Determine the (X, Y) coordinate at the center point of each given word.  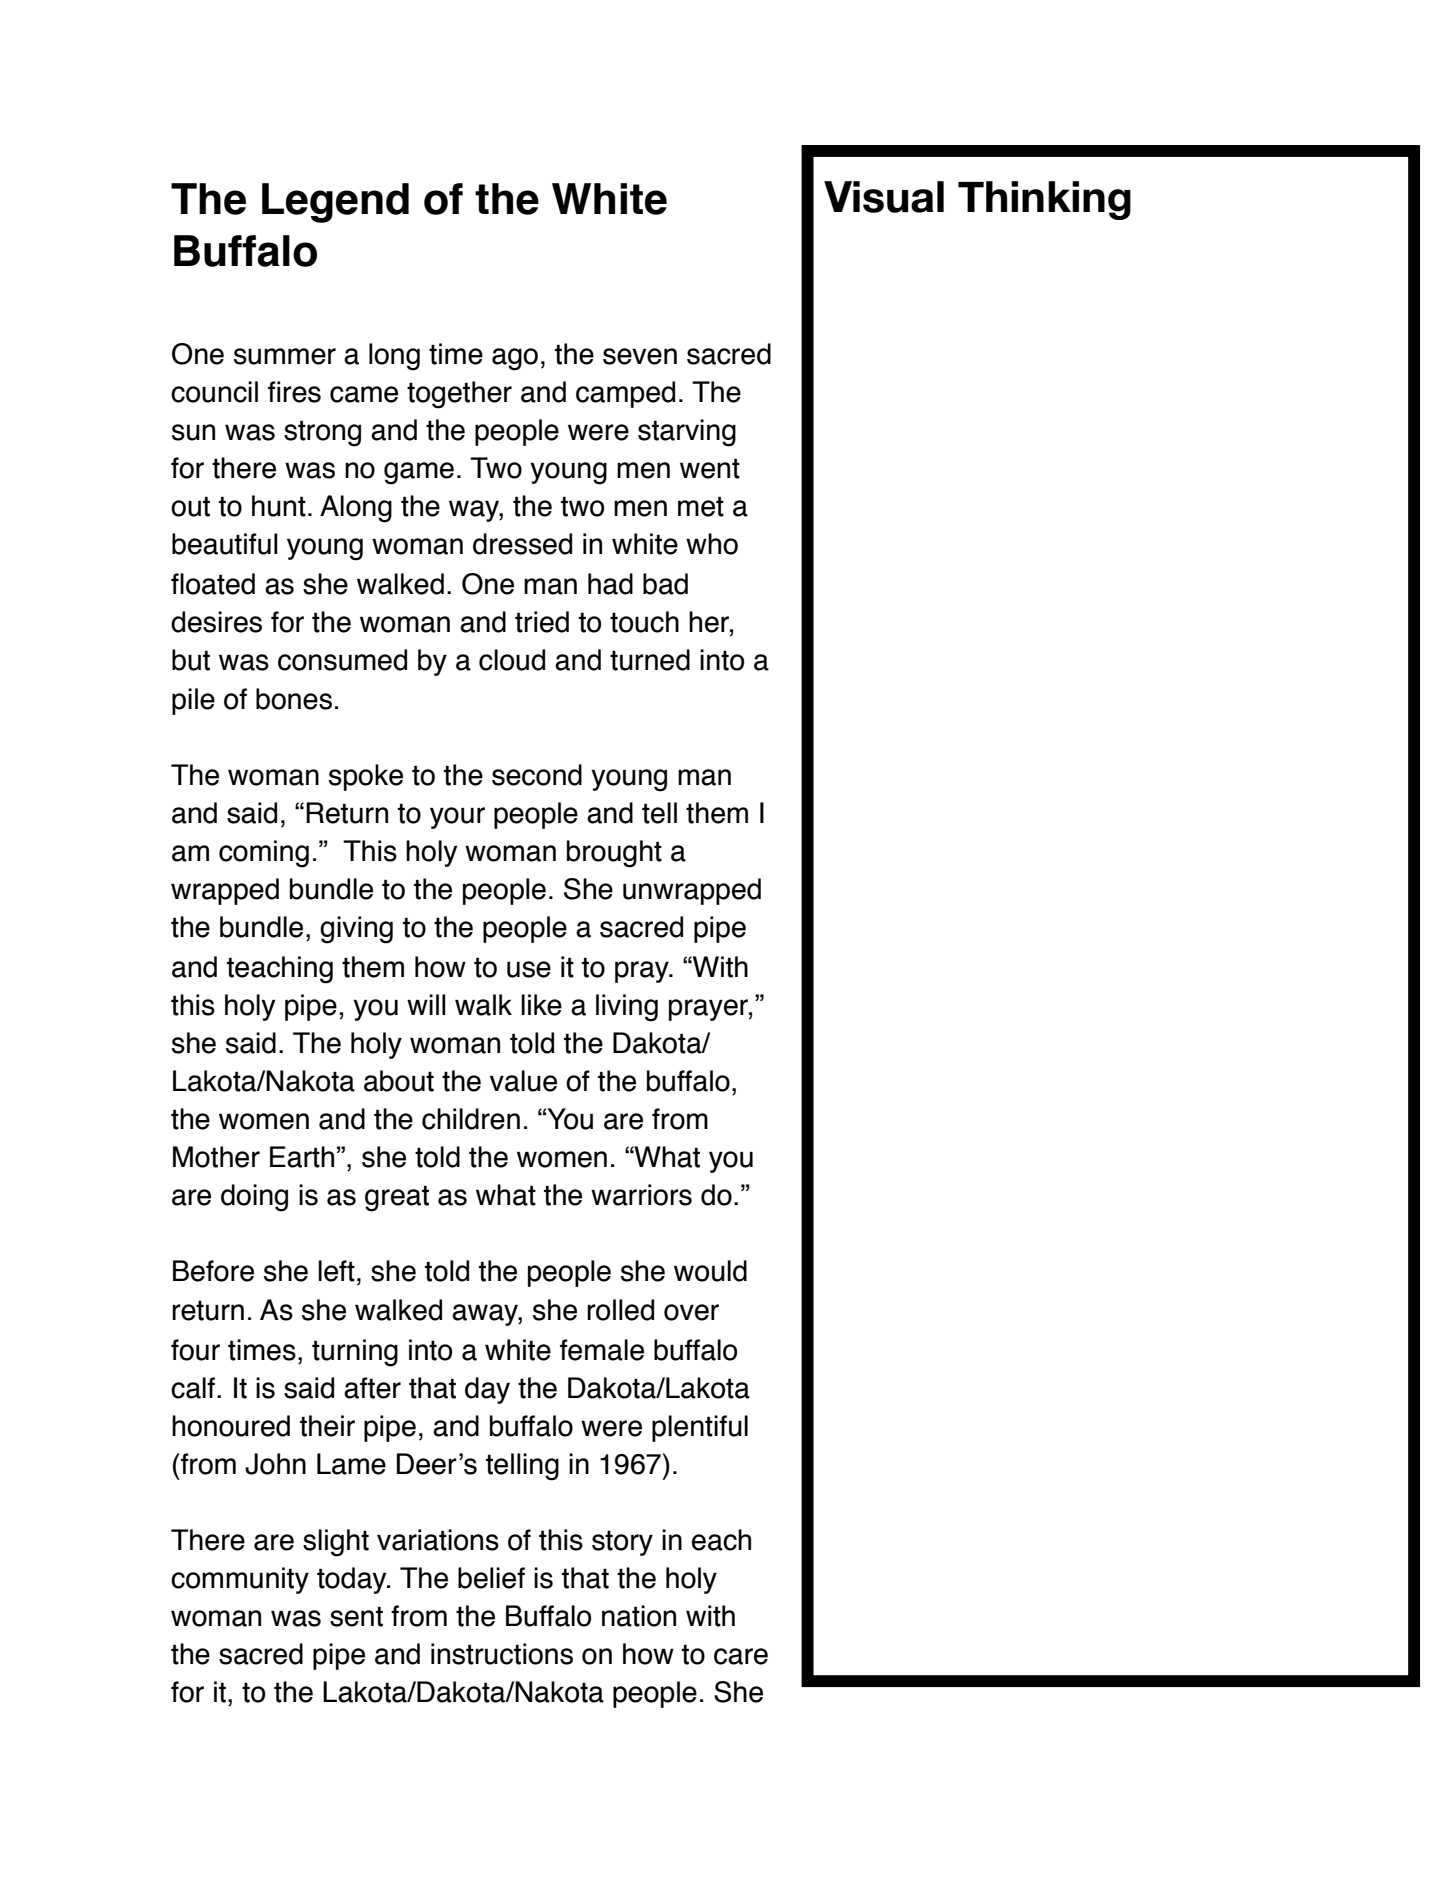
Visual (884, 197)
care (741, 1656)
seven (640, 356)
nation (639, 1616)
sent (356, 1616)
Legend (335, 203)
